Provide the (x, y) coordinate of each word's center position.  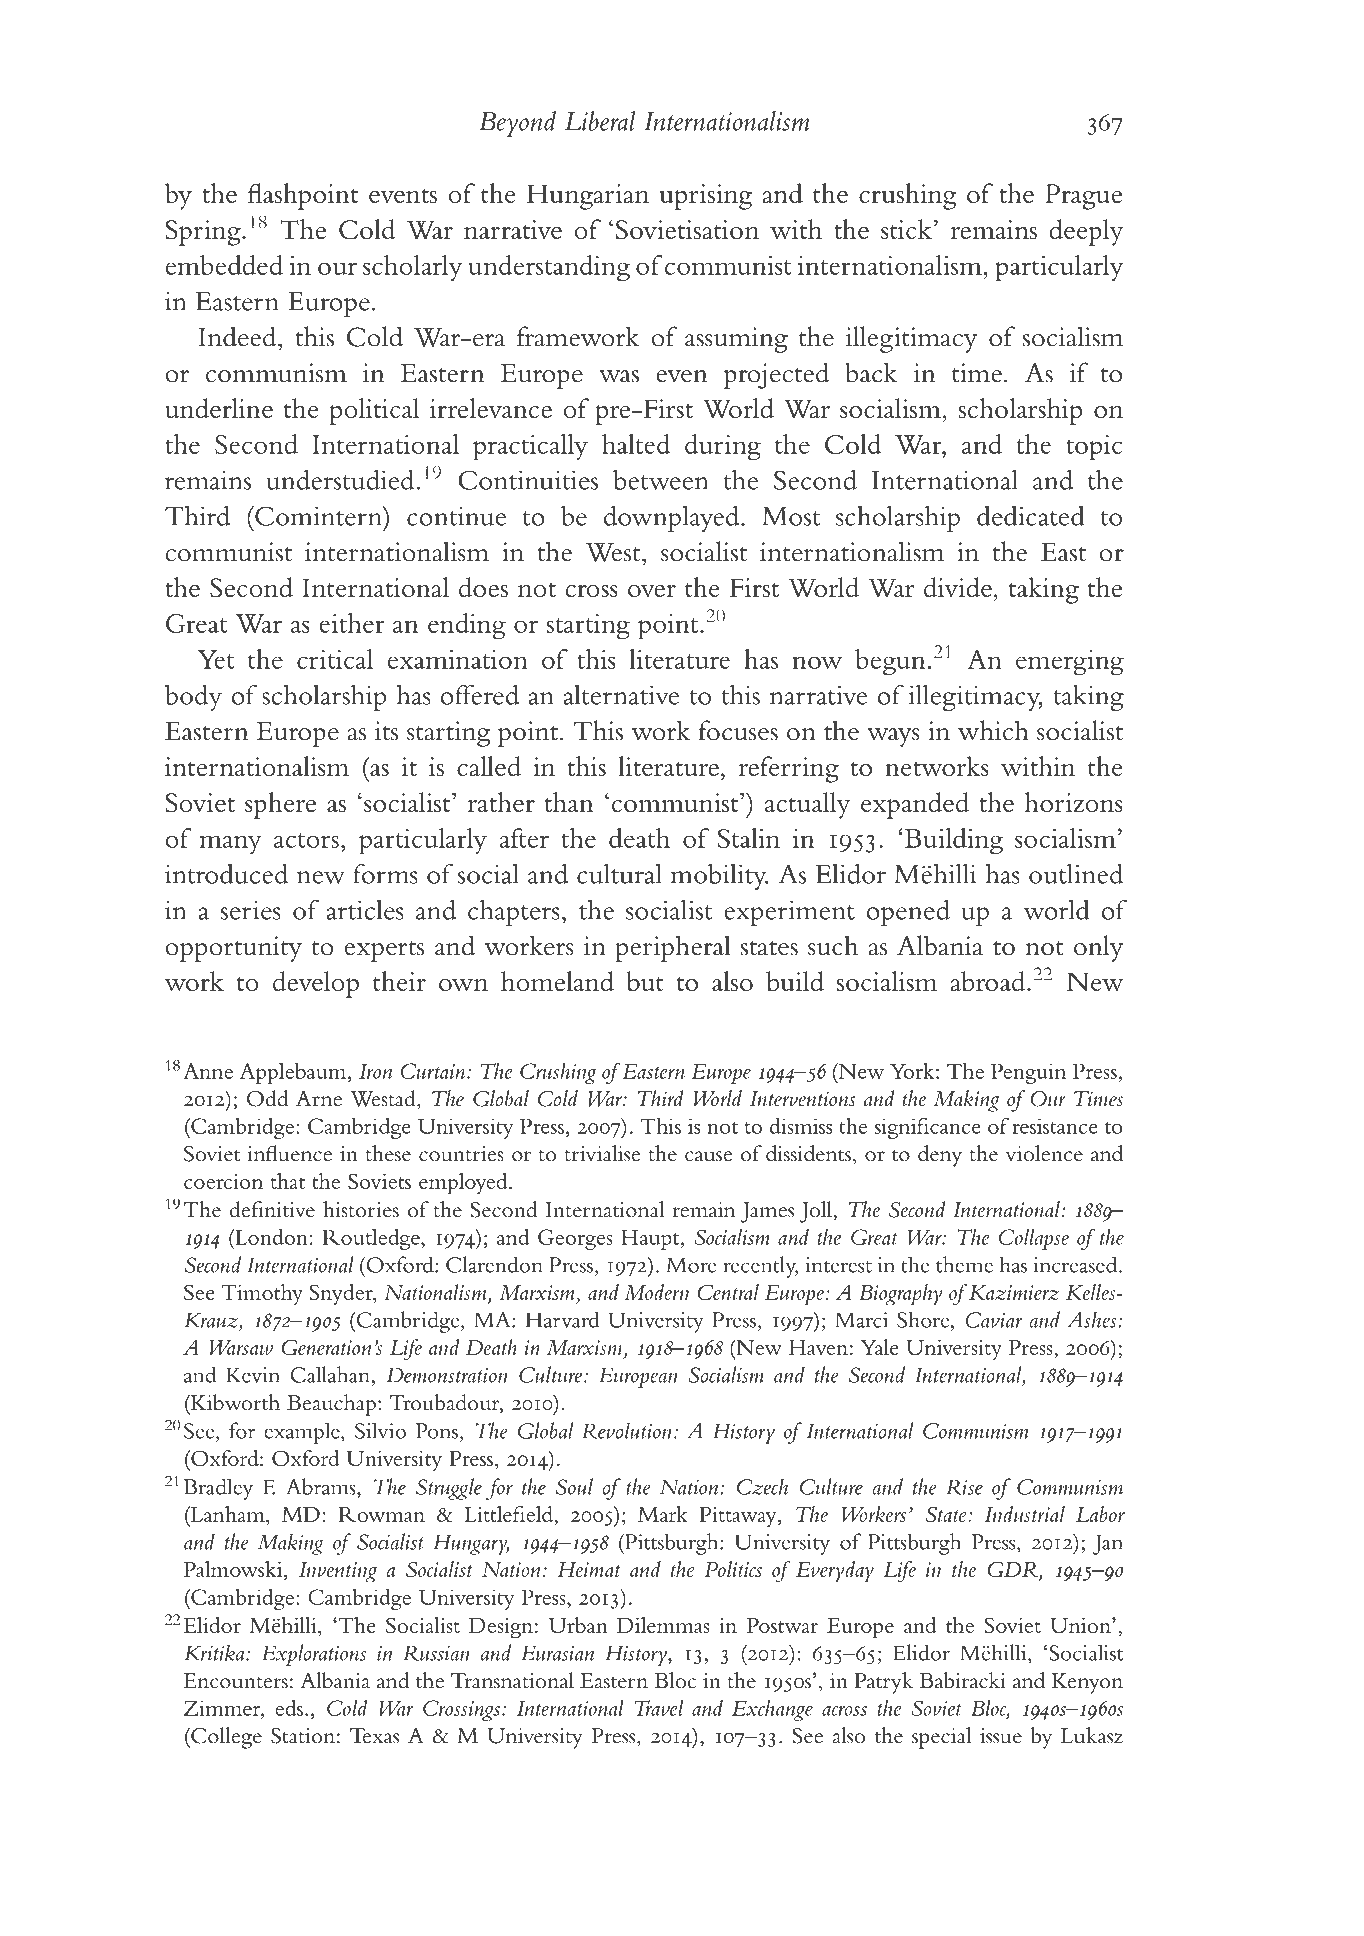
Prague (1083, 197)
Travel (659, 1707)
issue (1001, 1736)
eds (289, 1708)
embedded (224, 265)
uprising (706, 197)
